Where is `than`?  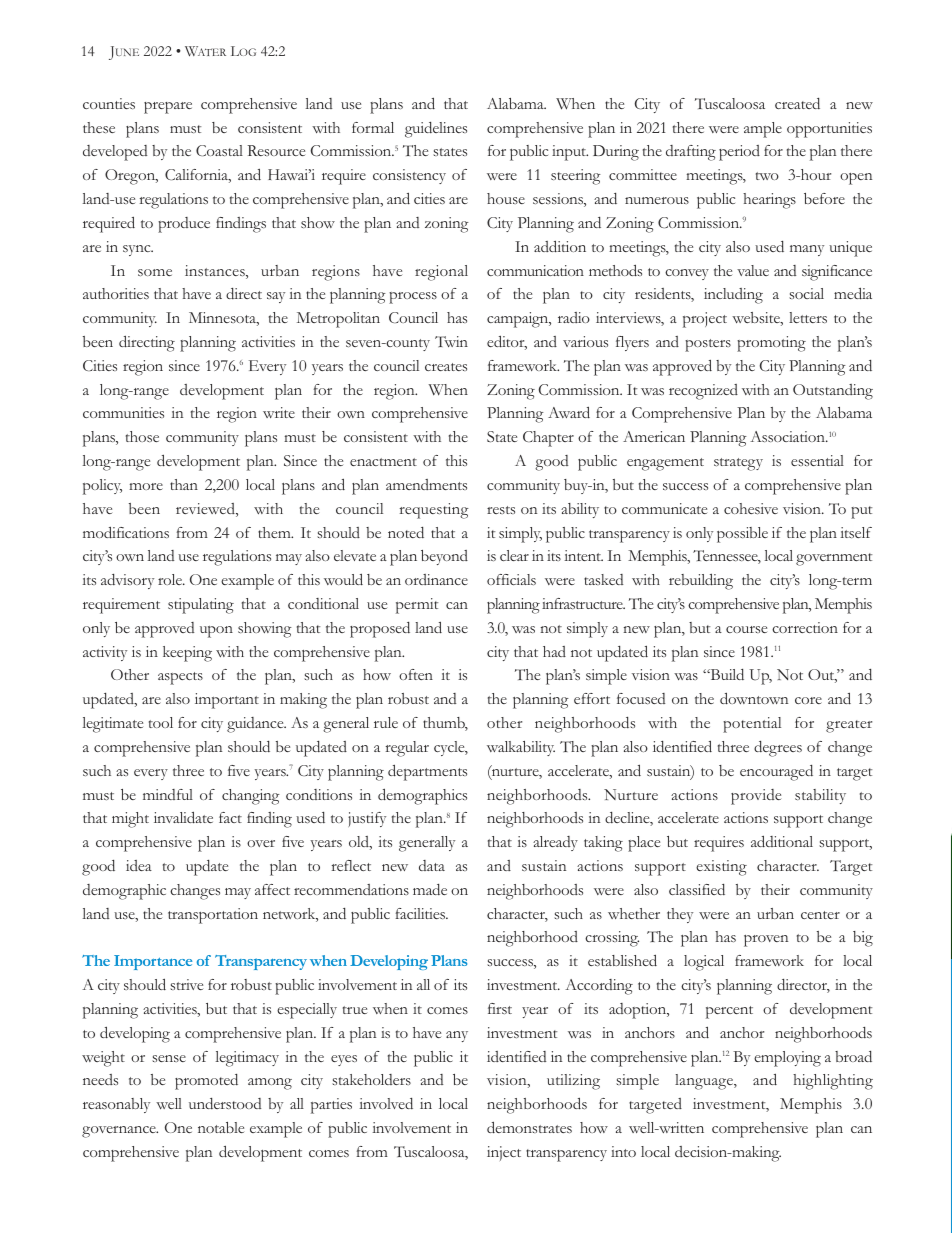
than is located at coordinates (184, 484).
